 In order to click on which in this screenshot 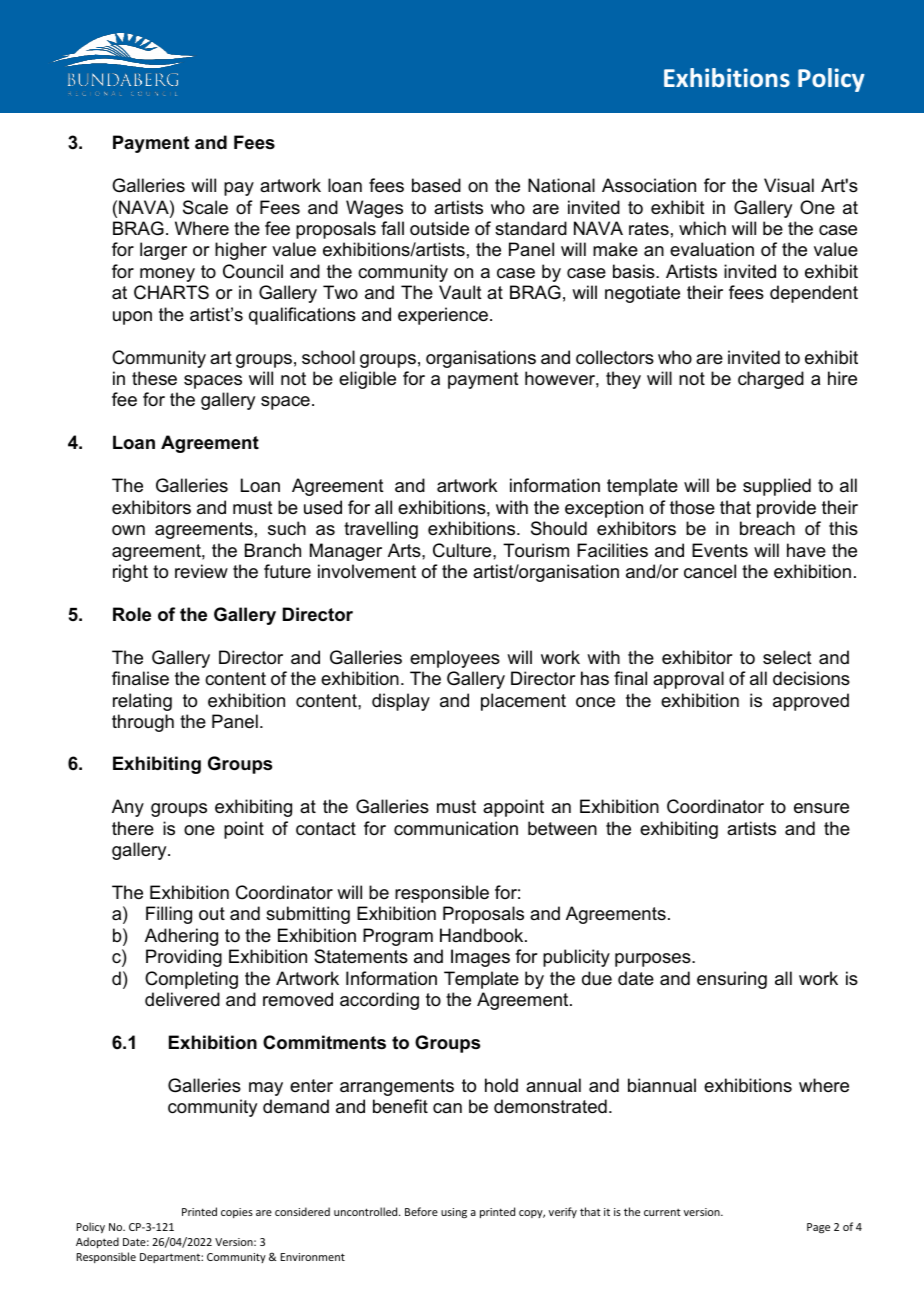, I will do `click(702, 228)`.
